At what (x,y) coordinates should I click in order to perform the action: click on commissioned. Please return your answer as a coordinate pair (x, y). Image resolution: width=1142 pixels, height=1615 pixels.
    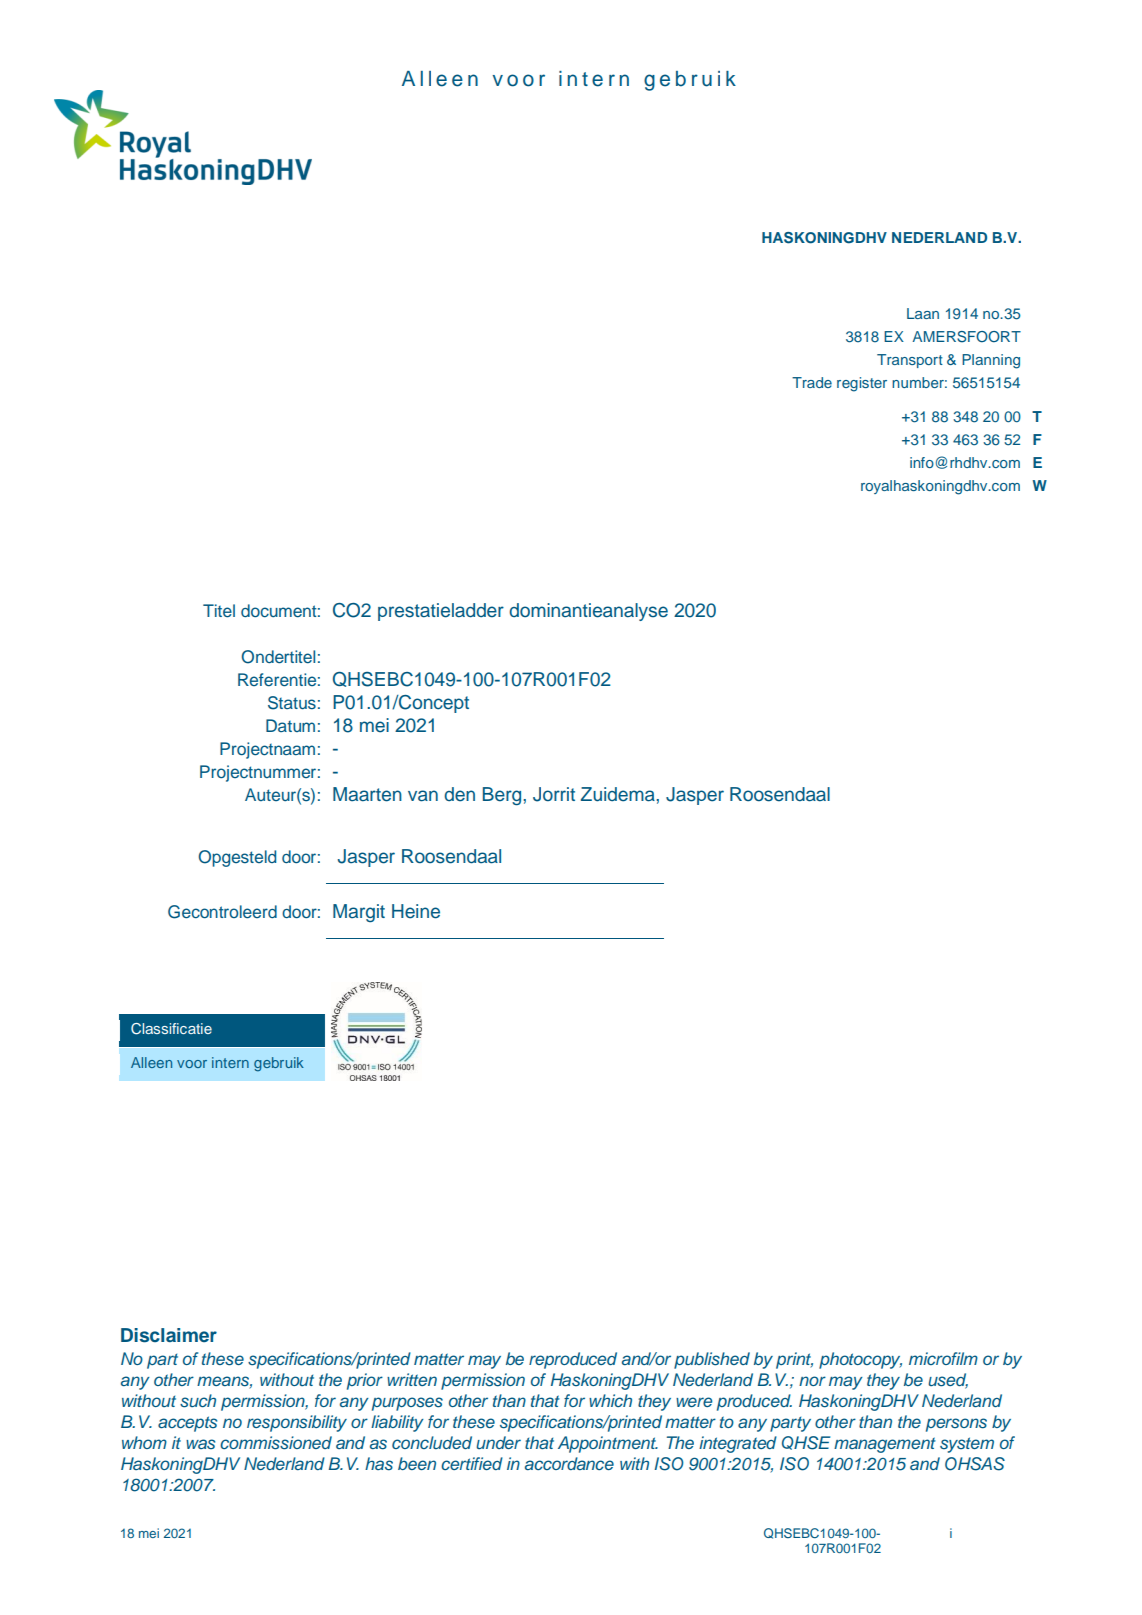
    Looking at the image, I should click on (276, 1443).
